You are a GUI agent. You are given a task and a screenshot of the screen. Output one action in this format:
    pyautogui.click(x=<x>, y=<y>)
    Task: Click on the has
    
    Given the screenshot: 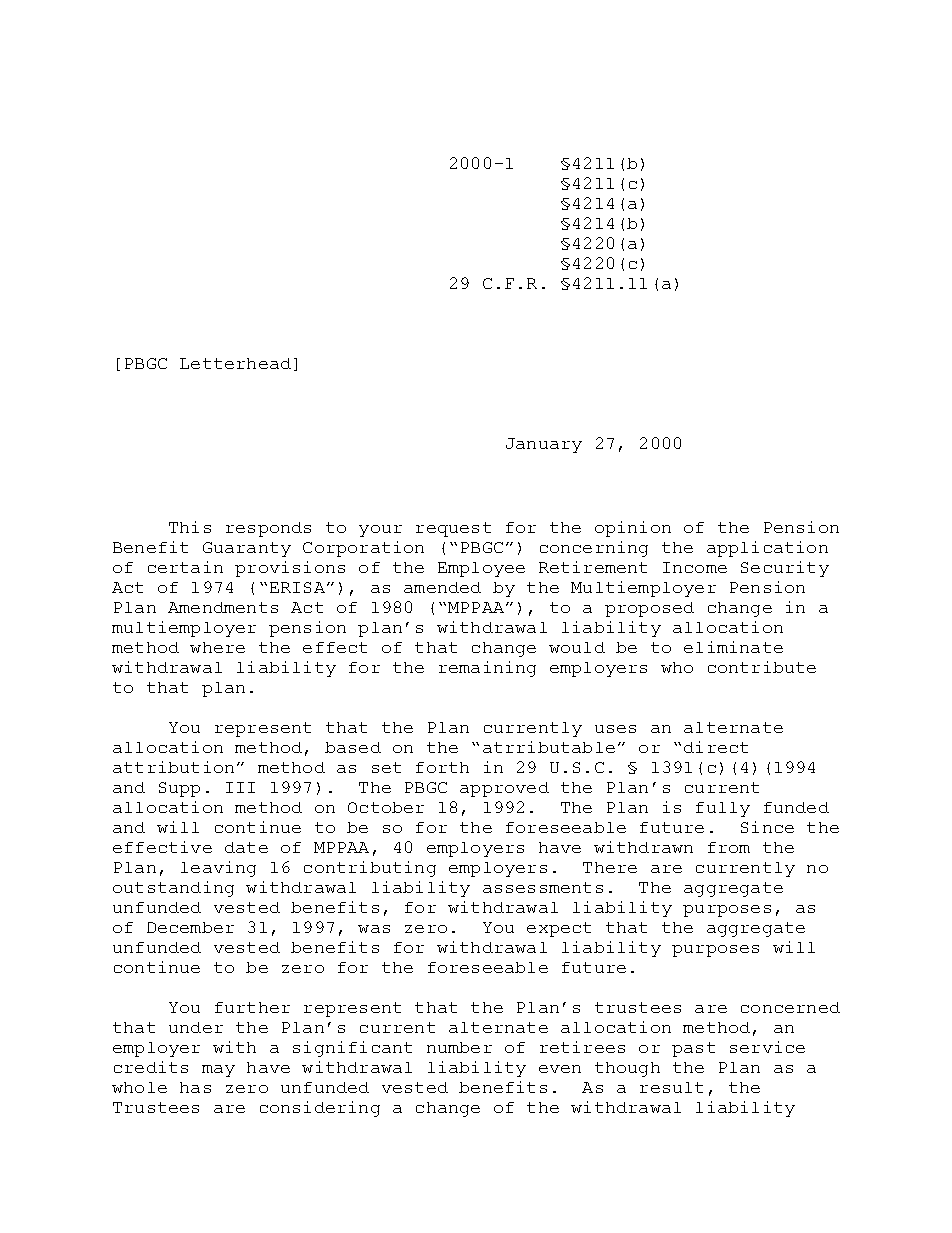 What is the action you would take?
    pyautogui.click(x=195, y=1087)
